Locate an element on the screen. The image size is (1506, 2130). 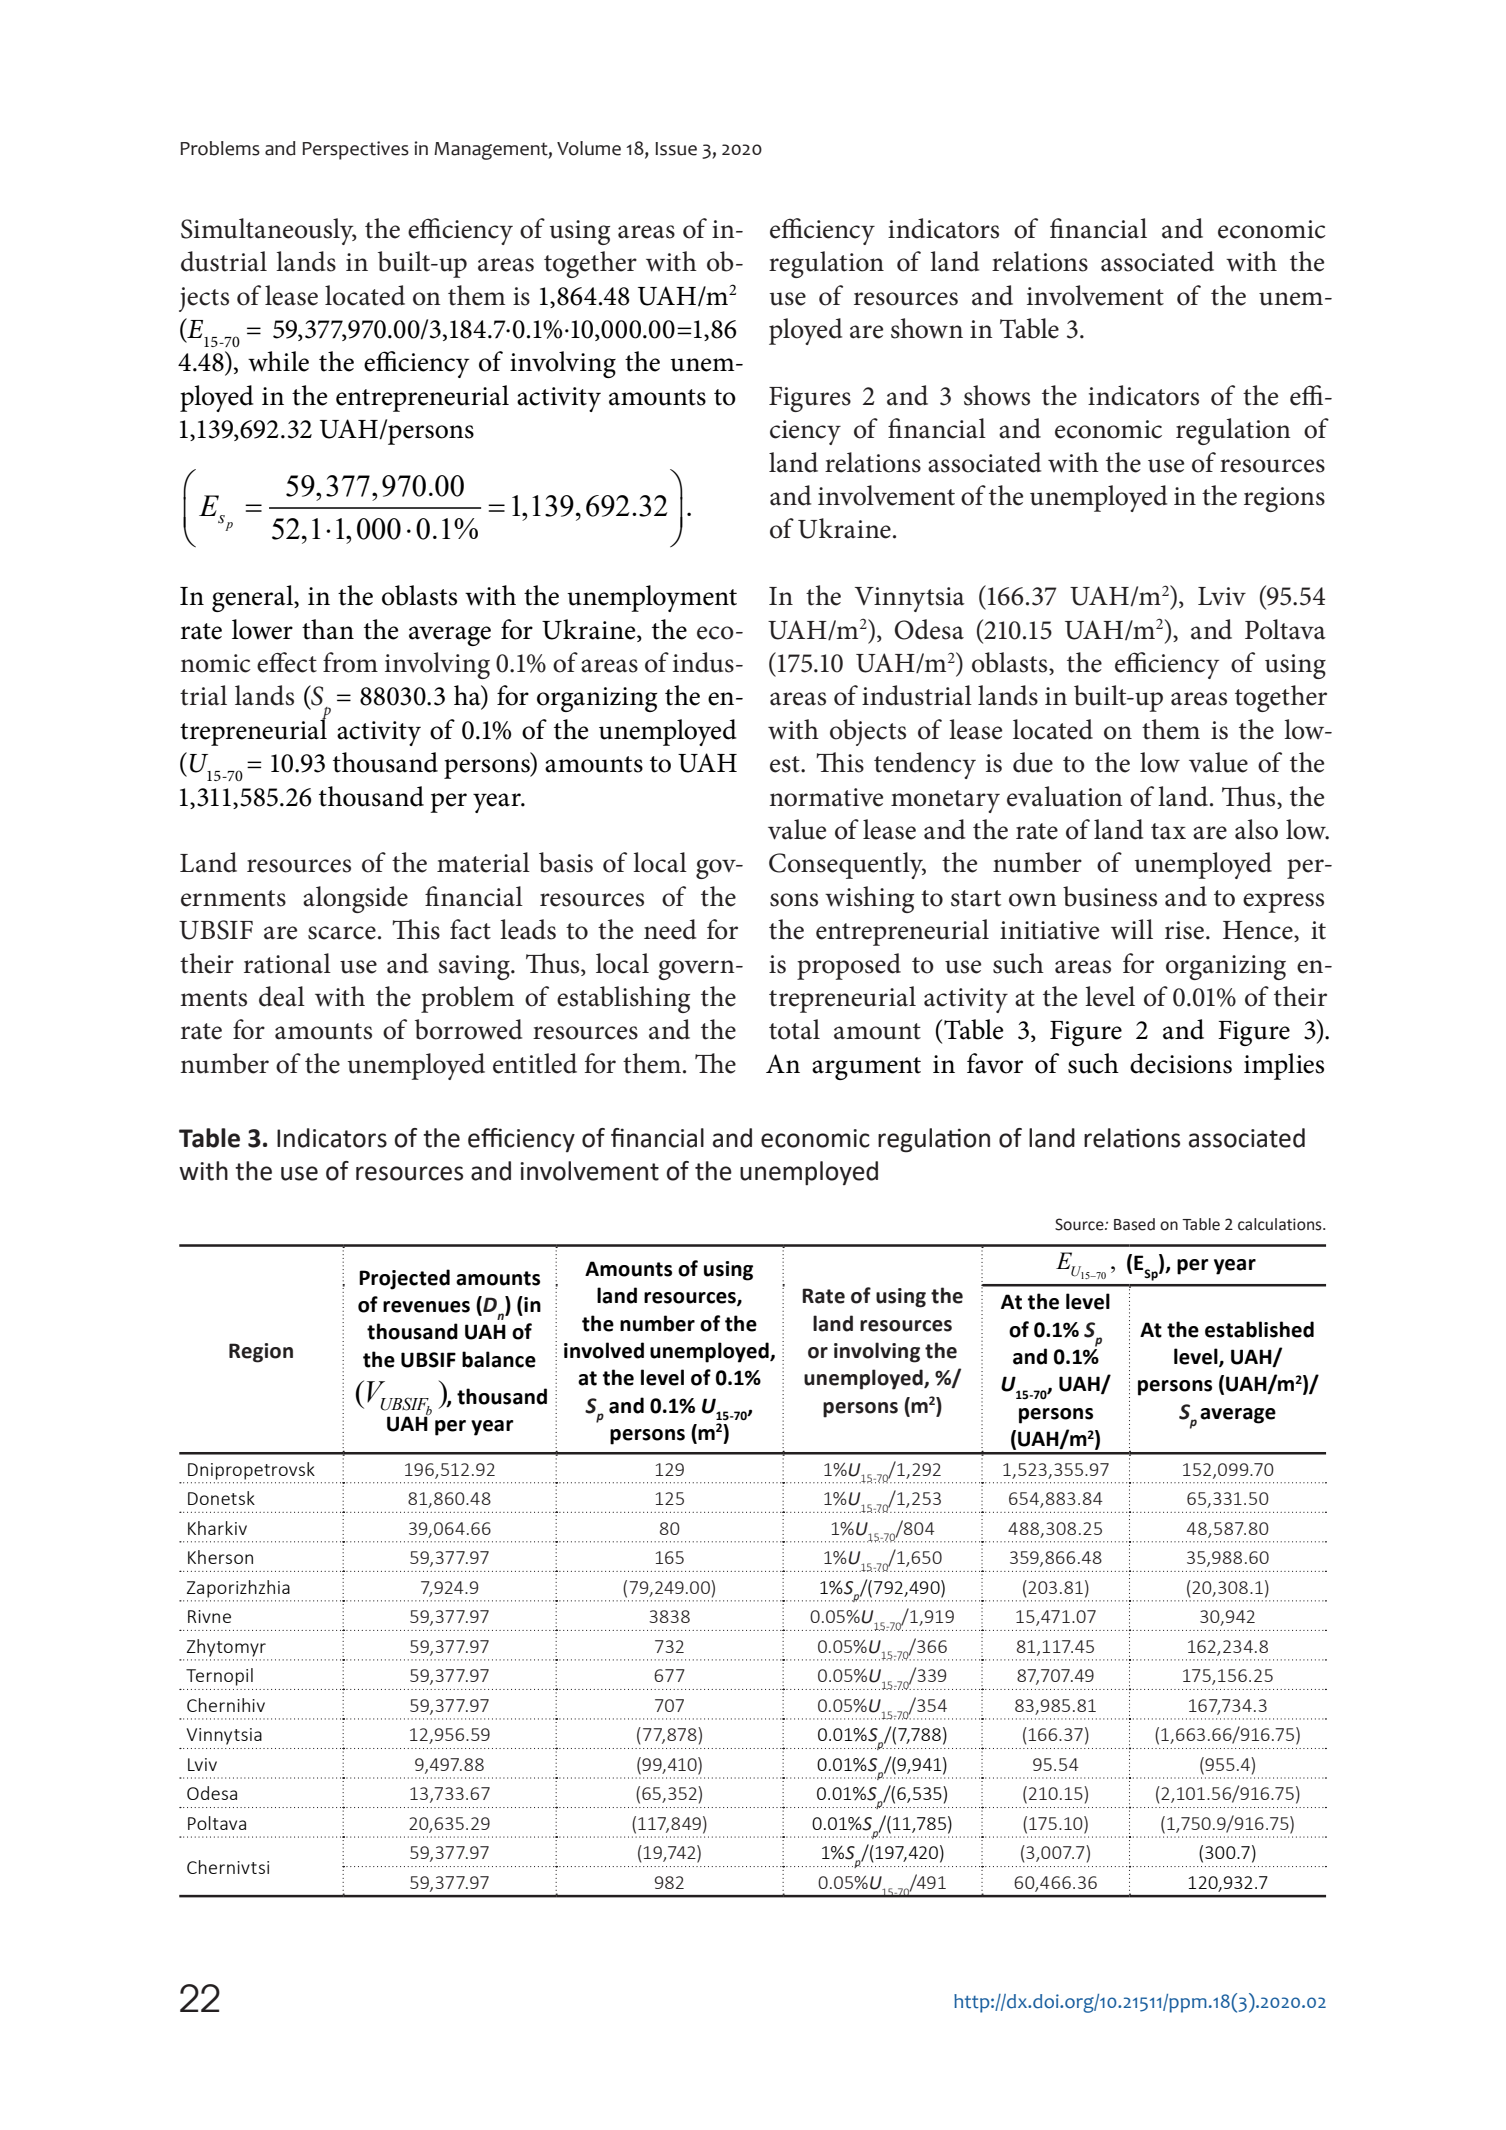
shown is located at coordinates (927, 328).
